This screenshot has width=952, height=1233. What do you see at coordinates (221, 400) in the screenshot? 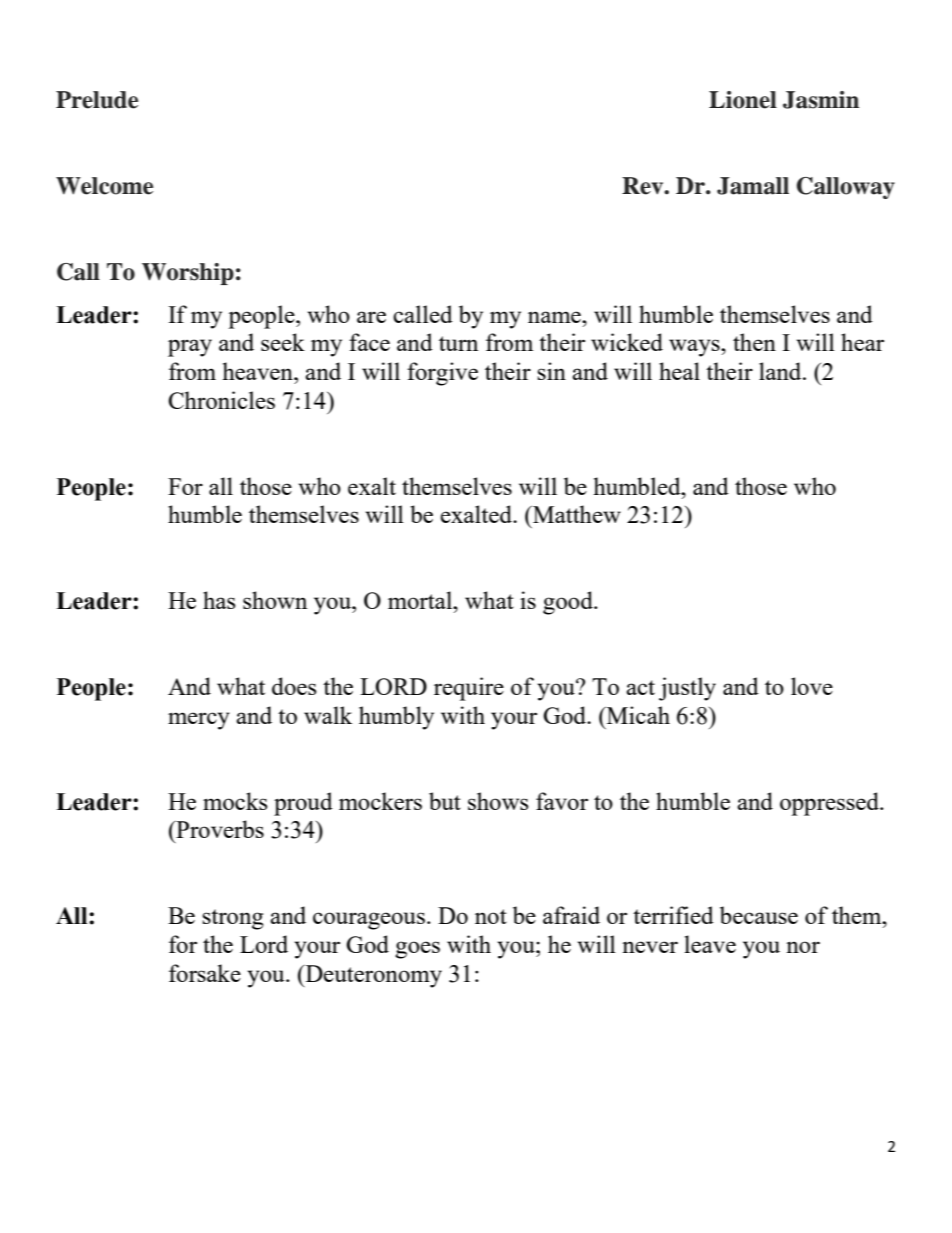
I see `Chronicles` at bounding box center [221, 400].
